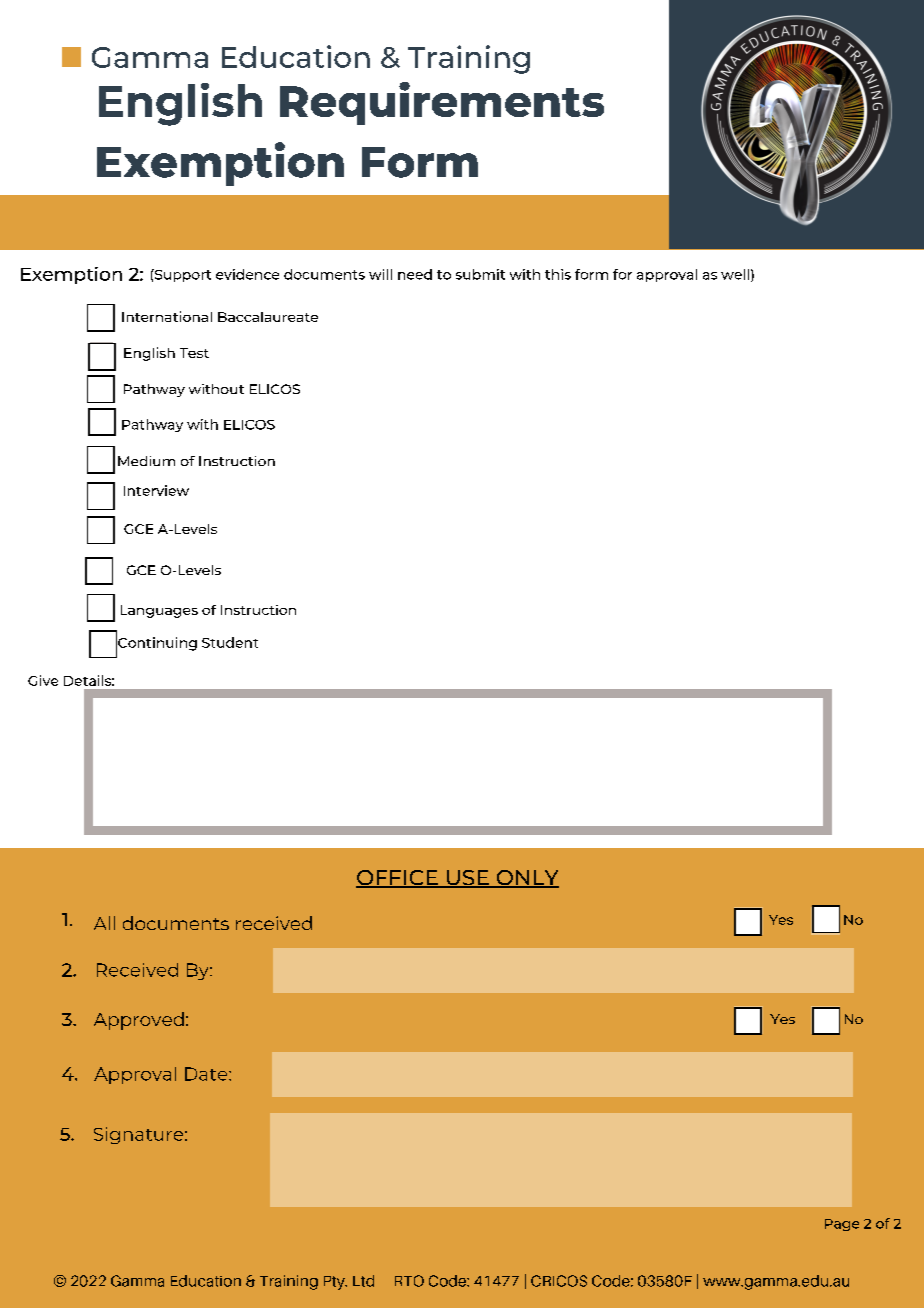 This screenshot has height=1308, width=924. I want to click on Requirements, so click(442, 103).
